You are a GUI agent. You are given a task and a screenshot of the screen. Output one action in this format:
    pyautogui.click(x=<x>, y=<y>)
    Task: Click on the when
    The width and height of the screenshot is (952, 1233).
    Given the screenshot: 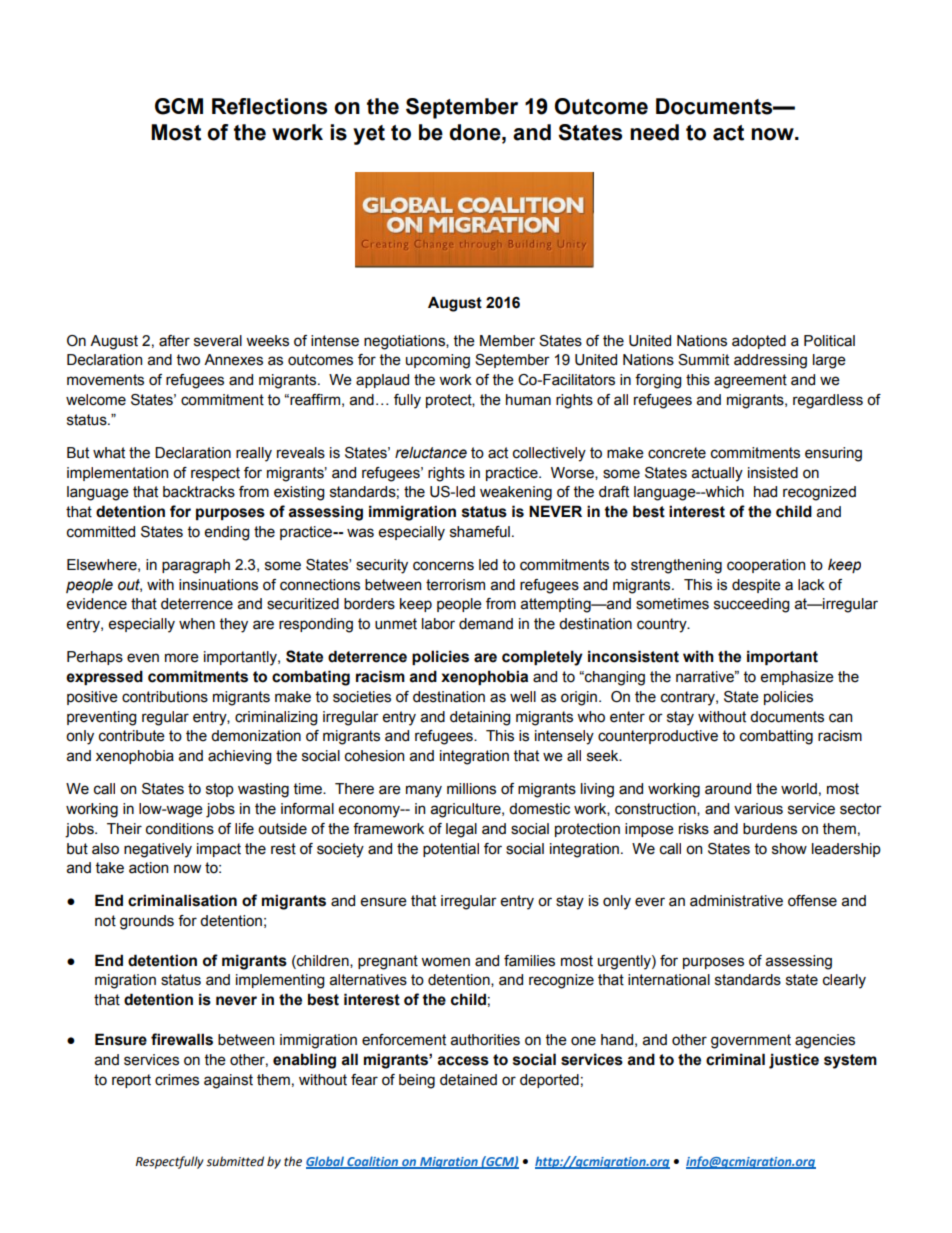 What is the action you would take?
    pyautogui.click(x=197, y=624)
